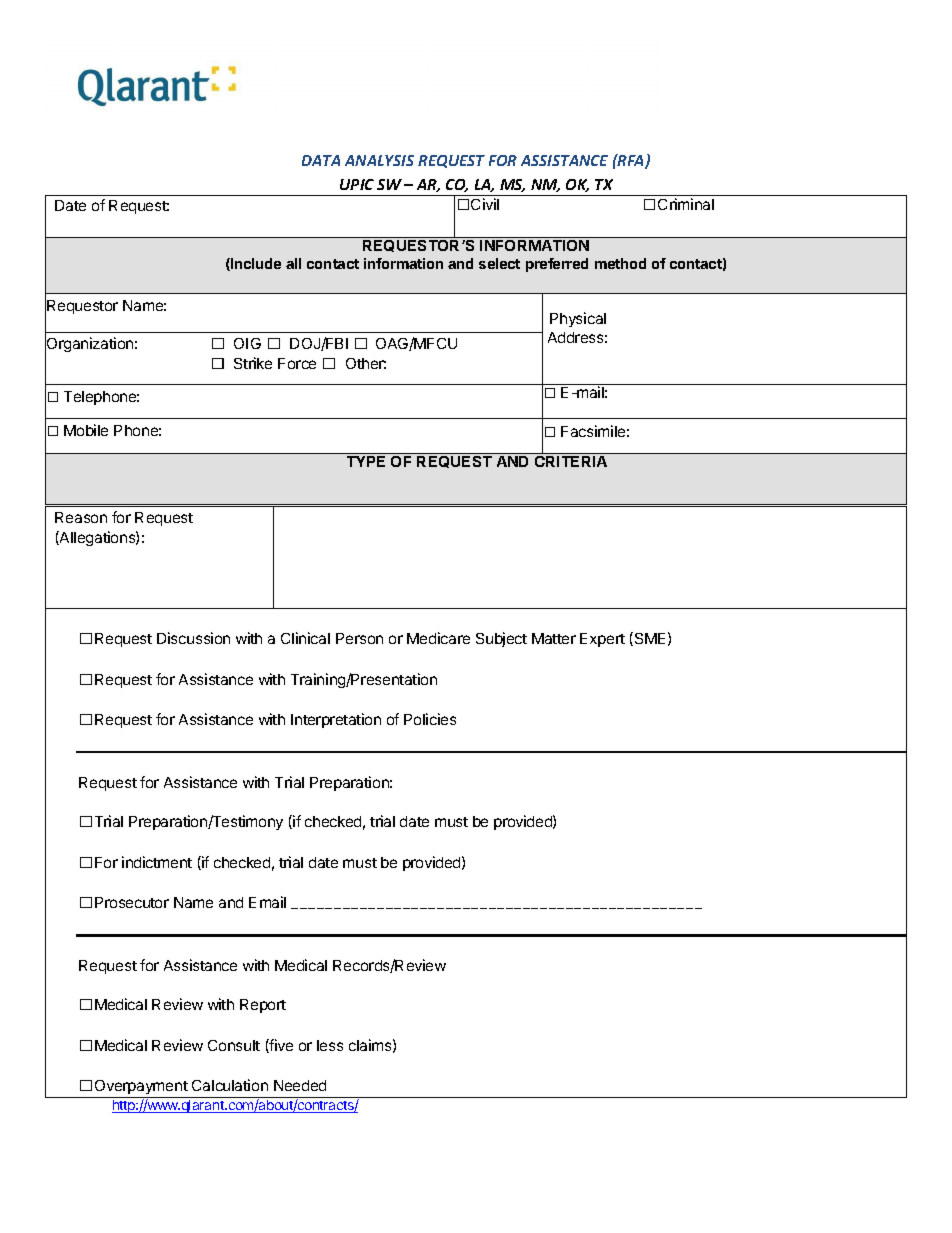 The width and height of the screenshot is (952, 1233). What do you see at coordinates (485, 204) in the screenshot?
I see `Civil` at bounding box center [485, 204].
